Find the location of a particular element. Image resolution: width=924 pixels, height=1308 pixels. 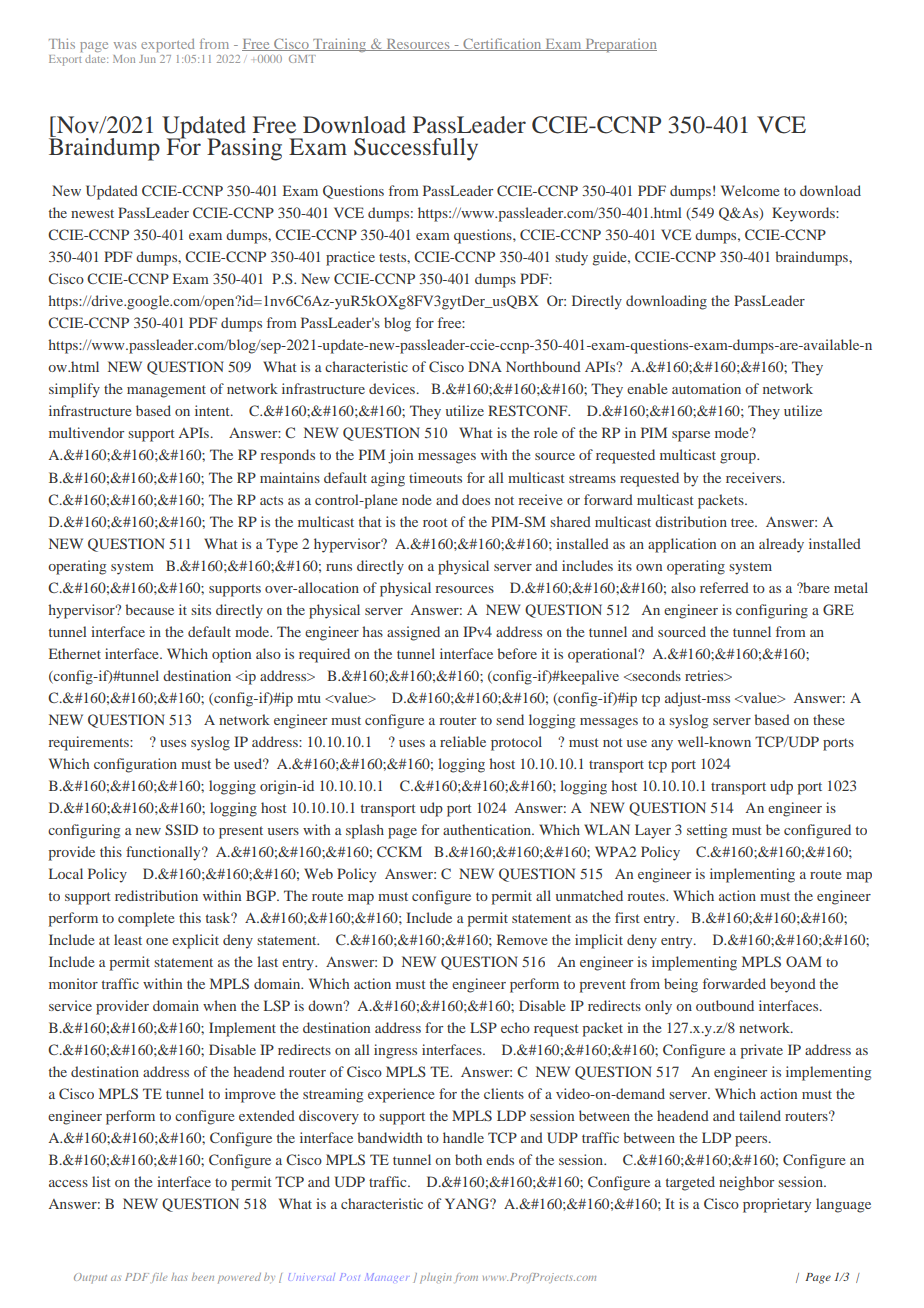

Preparation is located at coordinates (620, 45).
